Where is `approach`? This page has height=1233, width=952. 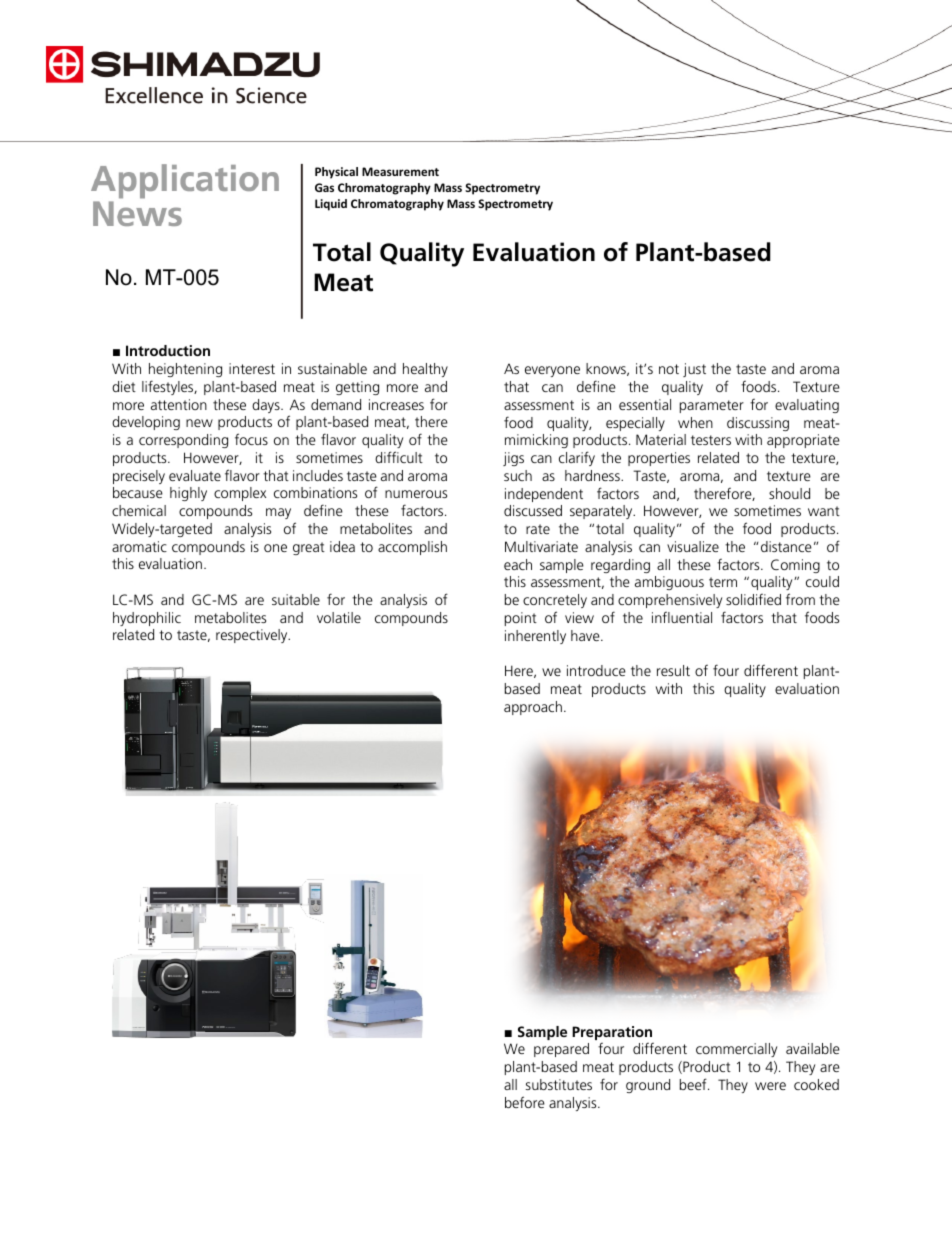
approach is located at coordinates (533, 708).
